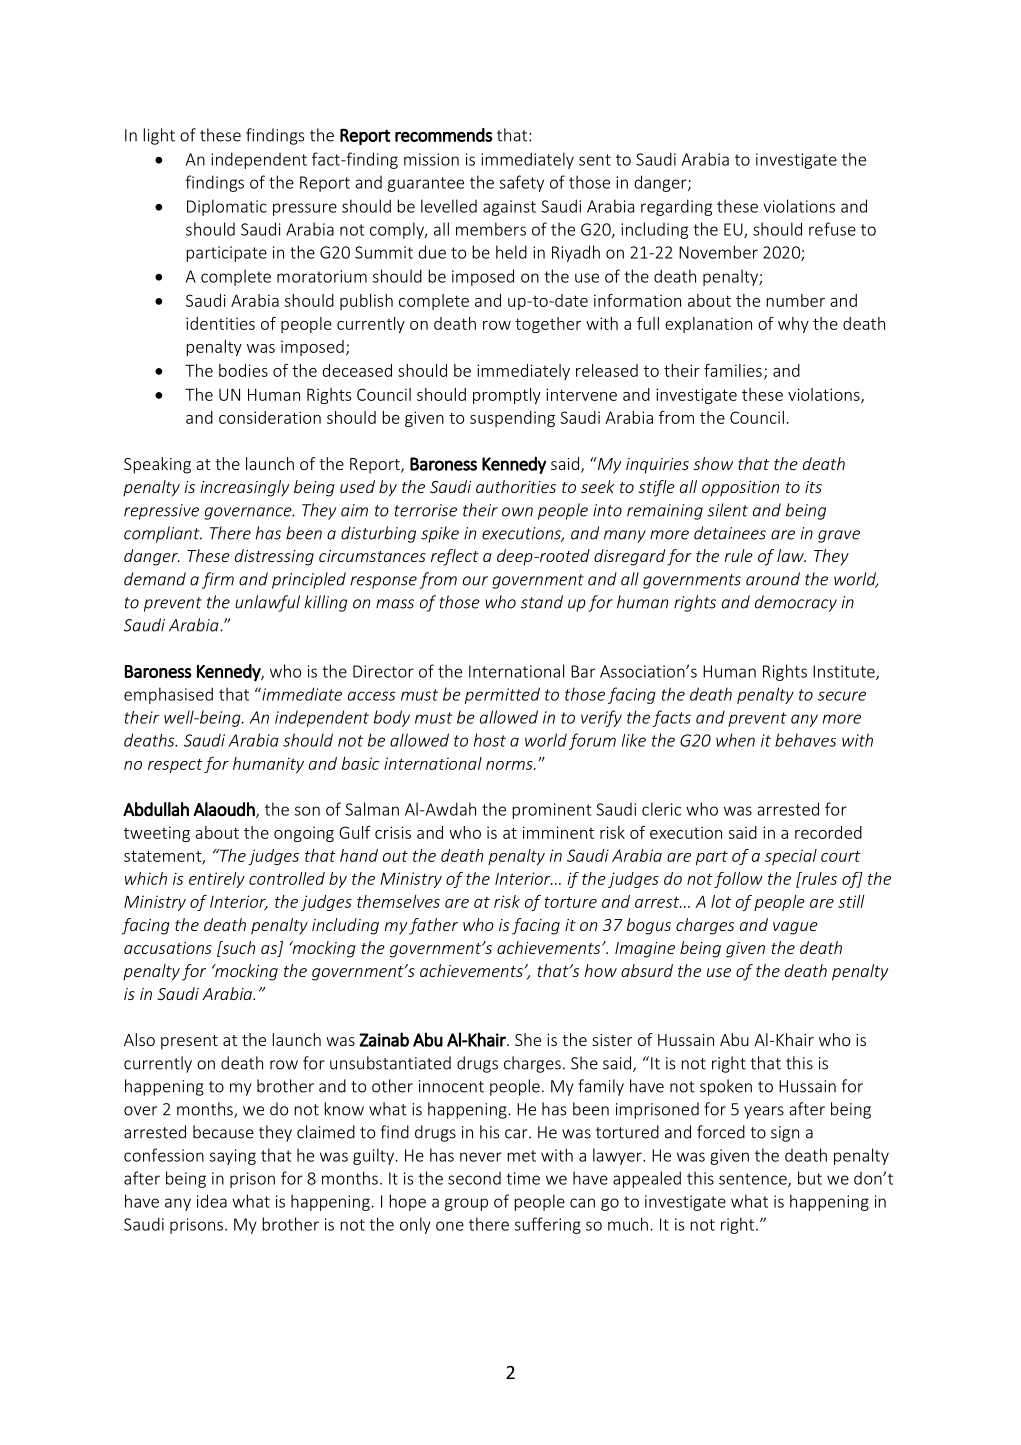  I want to click on safety, so click(522, 183).
